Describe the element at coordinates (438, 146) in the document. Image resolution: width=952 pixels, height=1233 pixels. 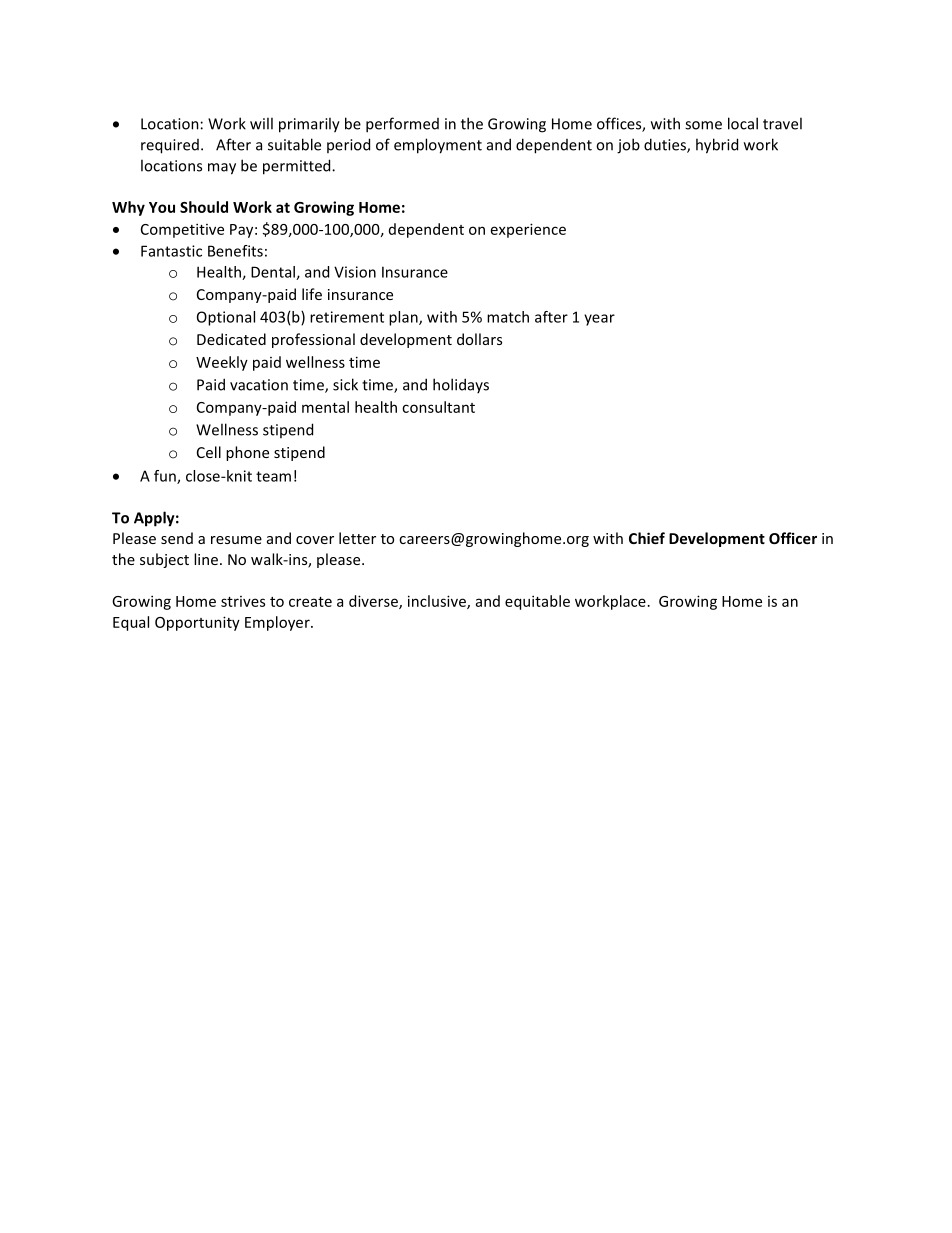
I see `employment` at that location.
